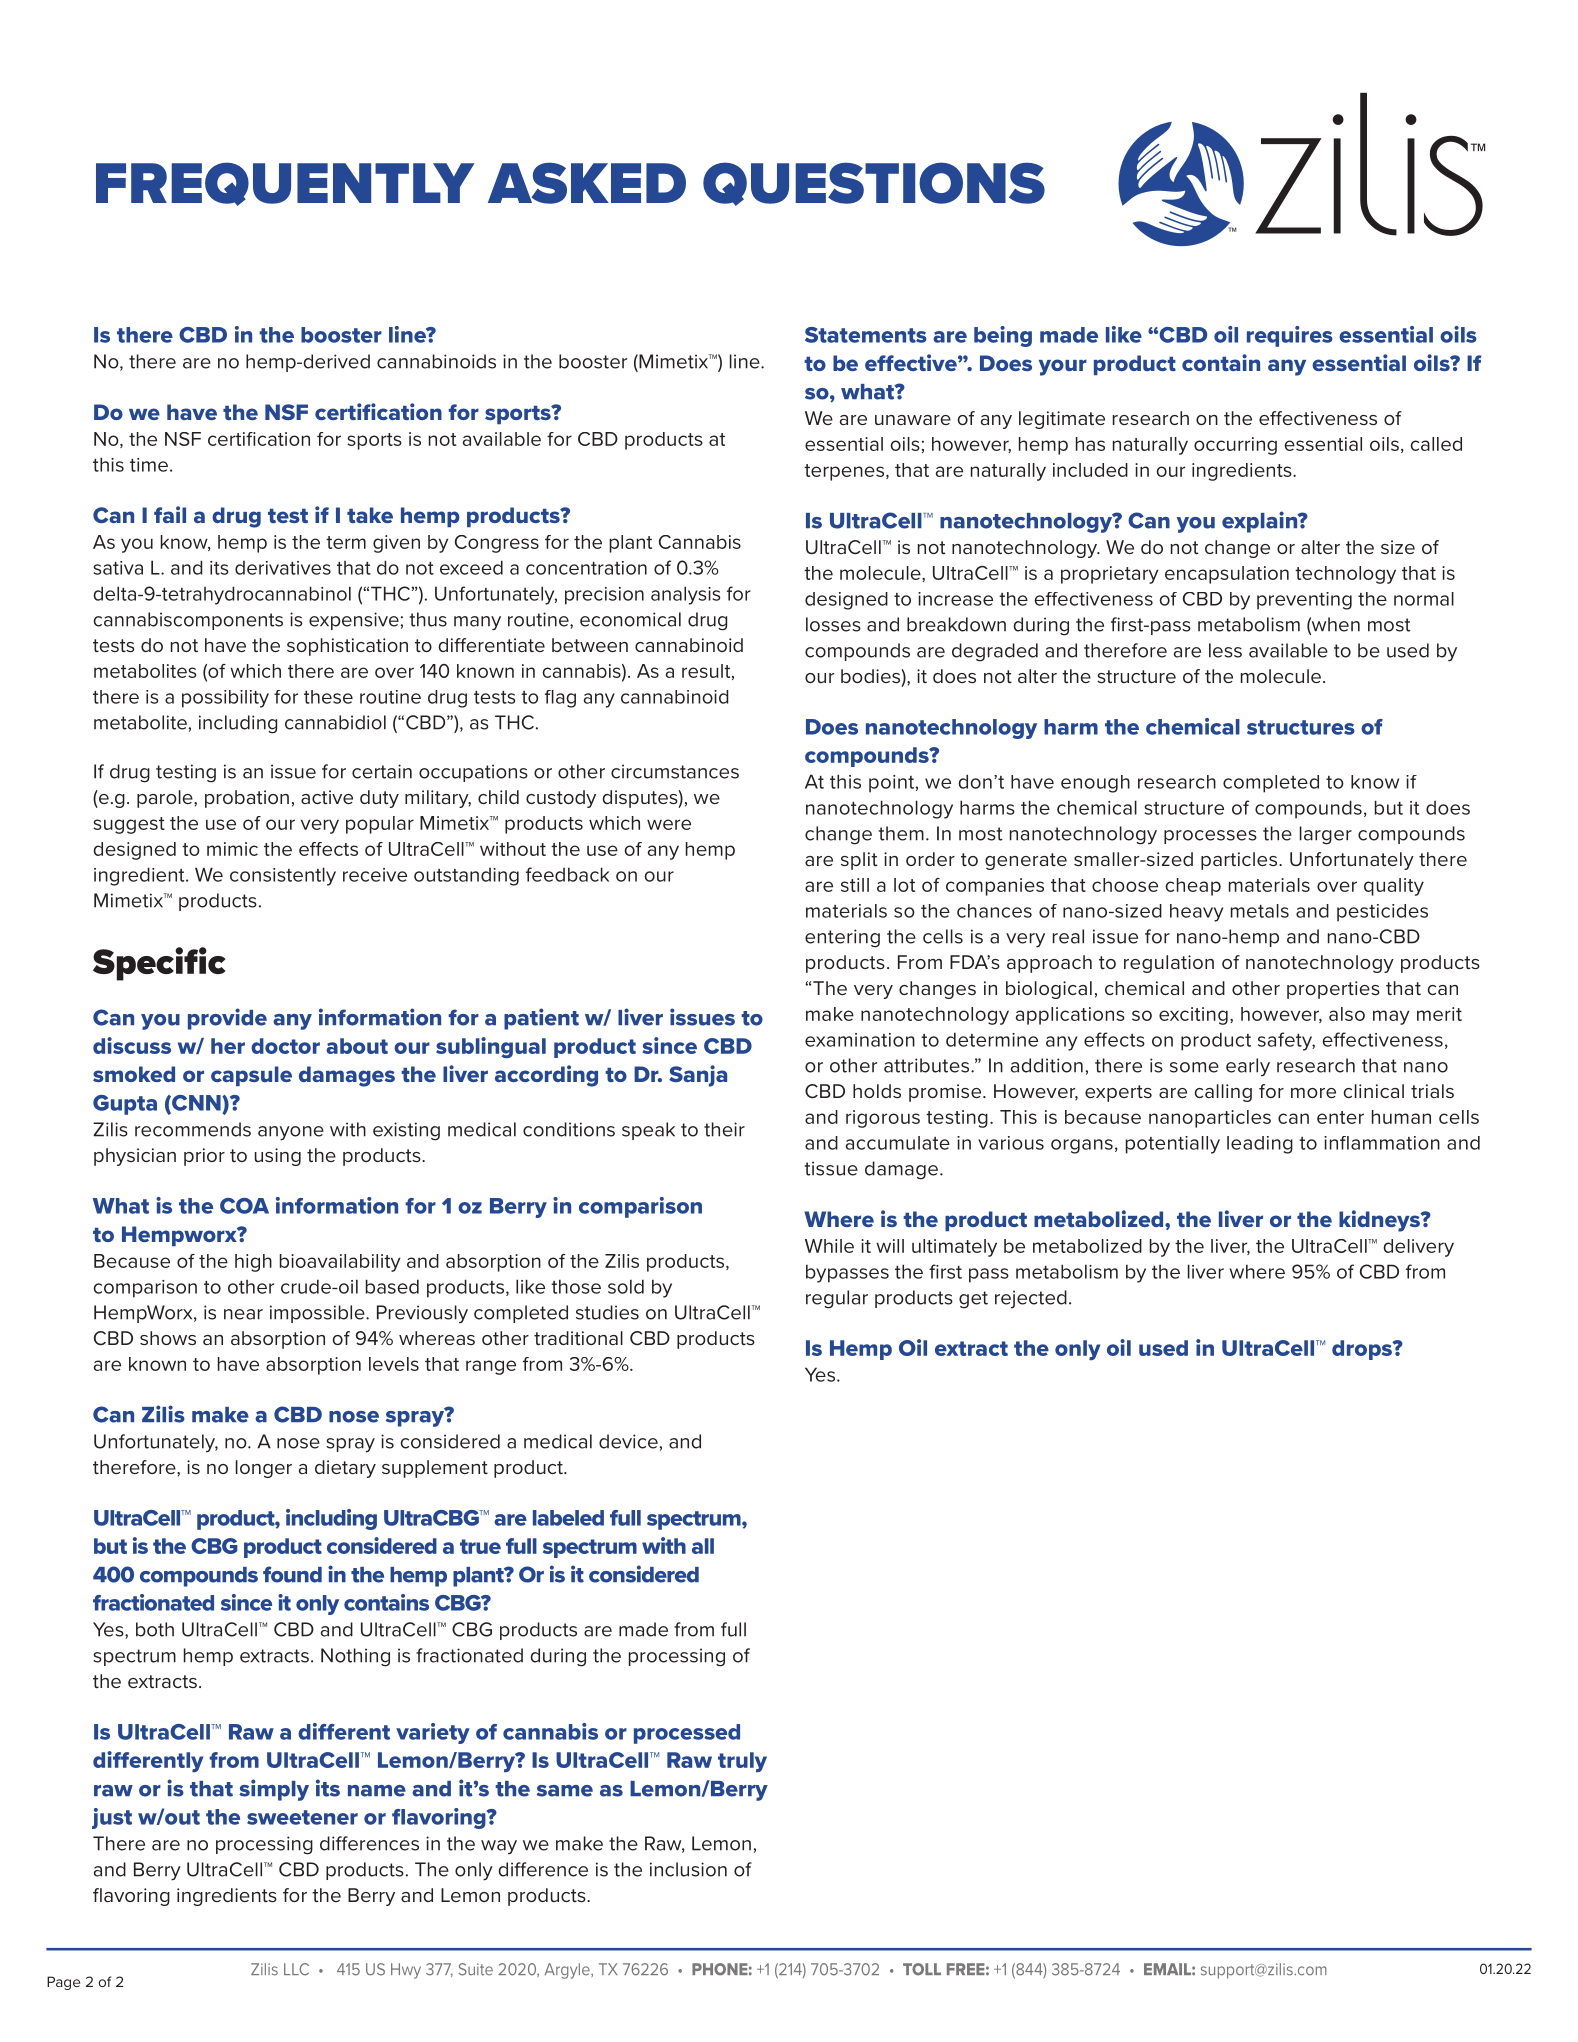 This screenshot has height=2042, width=1578. I want to click on regular, so click(837, 1299).
